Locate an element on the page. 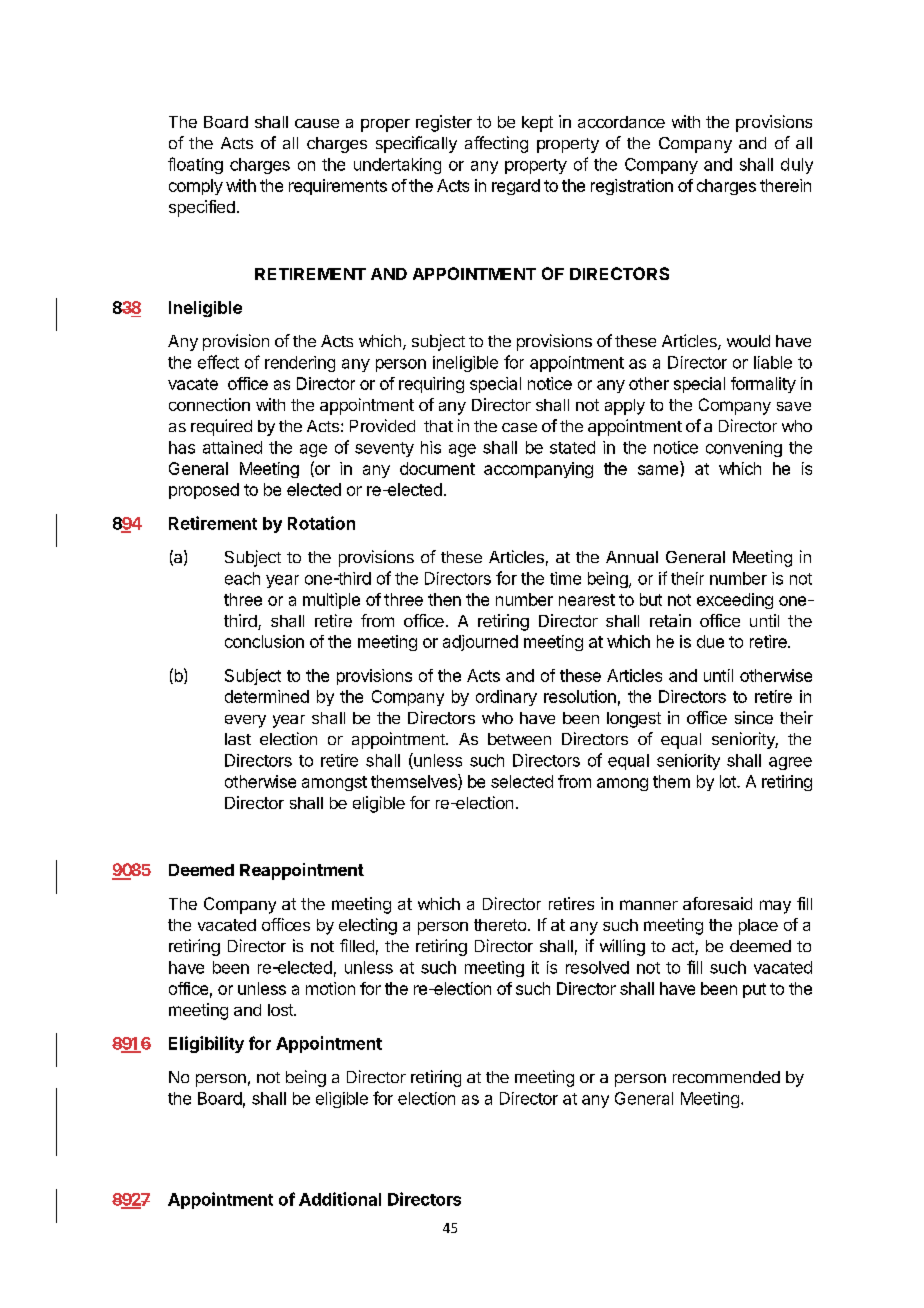 The image size is (924, 1308). affecting is located at coordinates (496, 144).
